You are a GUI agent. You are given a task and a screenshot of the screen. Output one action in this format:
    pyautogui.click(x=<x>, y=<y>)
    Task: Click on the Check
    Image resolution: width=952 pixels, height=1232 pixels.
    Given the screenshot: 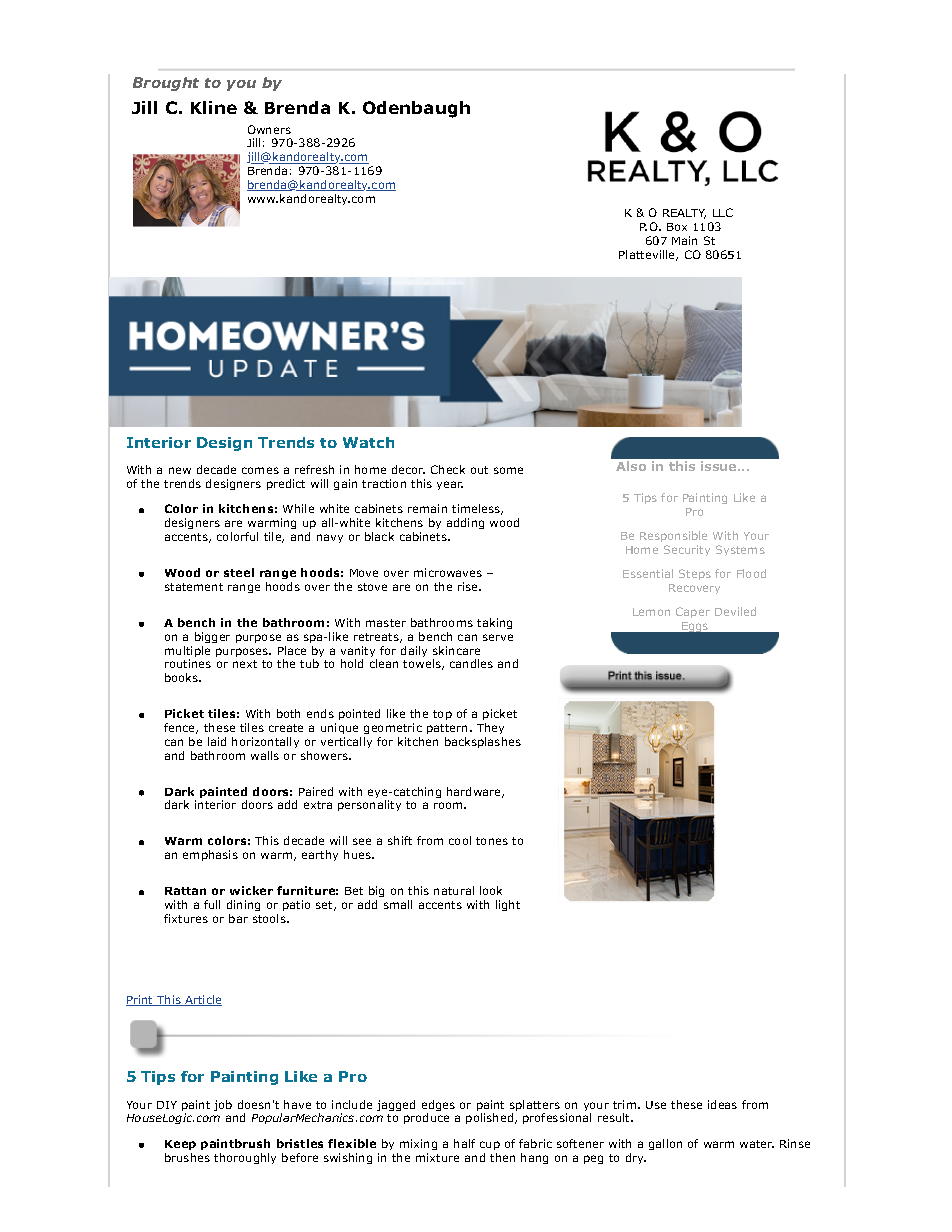 What is the action you would take?
    pyautogui.click(x=448, y=469)
